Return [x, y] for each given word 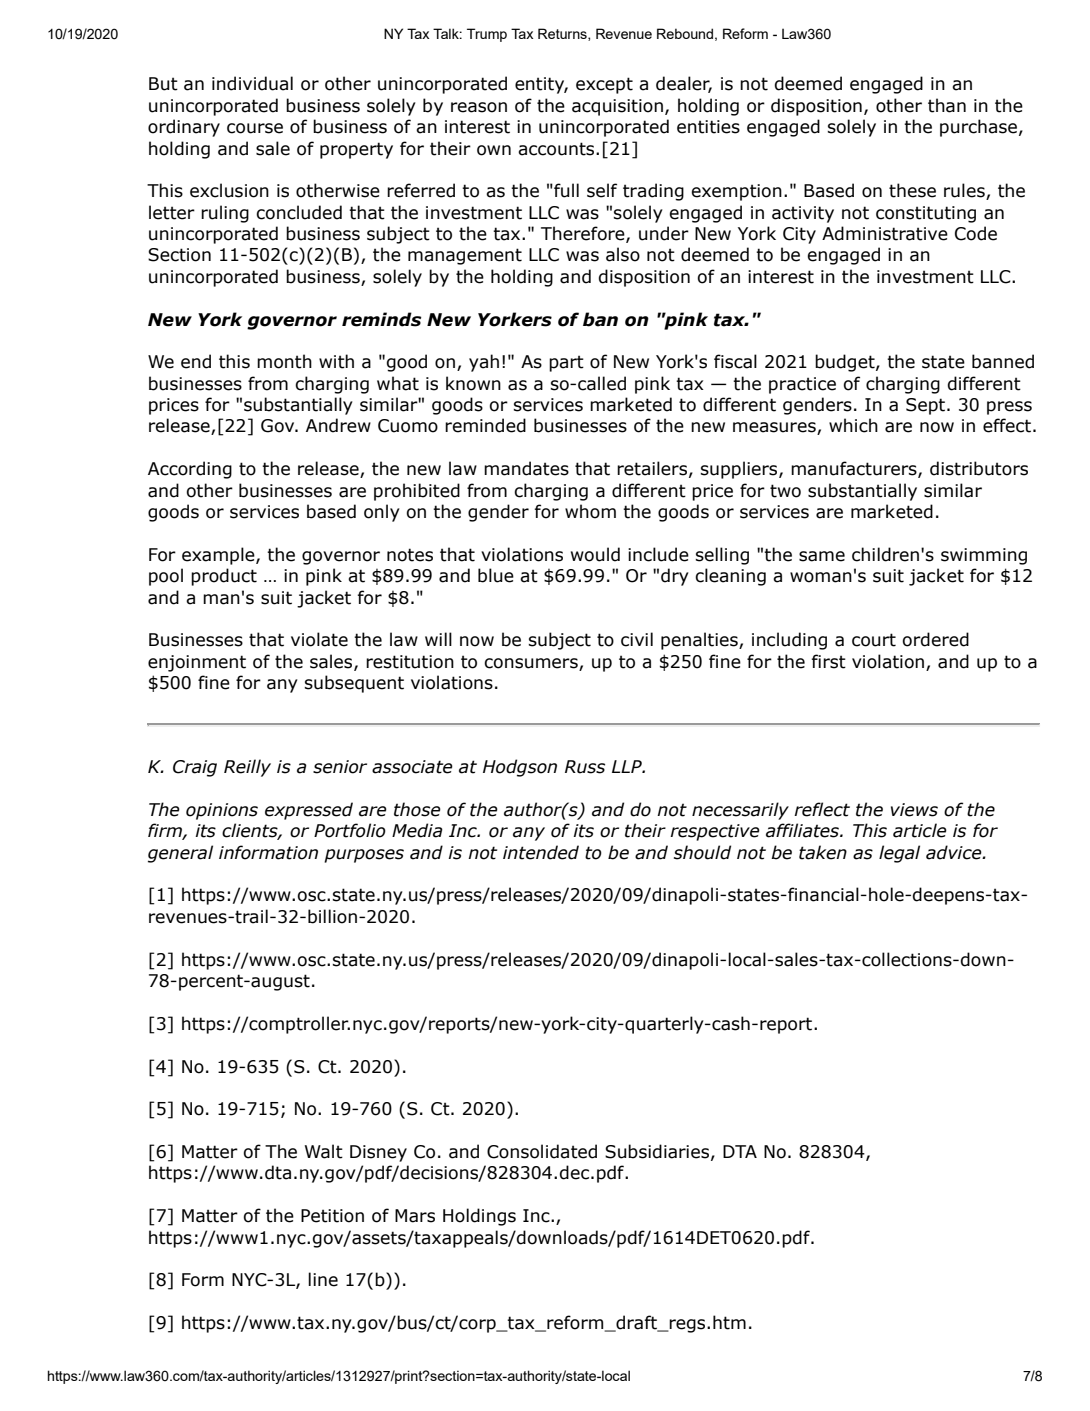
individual [252, 83]
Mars [415, 1216]
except [604, 85]
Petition [332, 1216]
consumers [531, 663]
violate [319, 639]
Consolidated [542, 1151]
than [947, 105]
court [874, 640]
